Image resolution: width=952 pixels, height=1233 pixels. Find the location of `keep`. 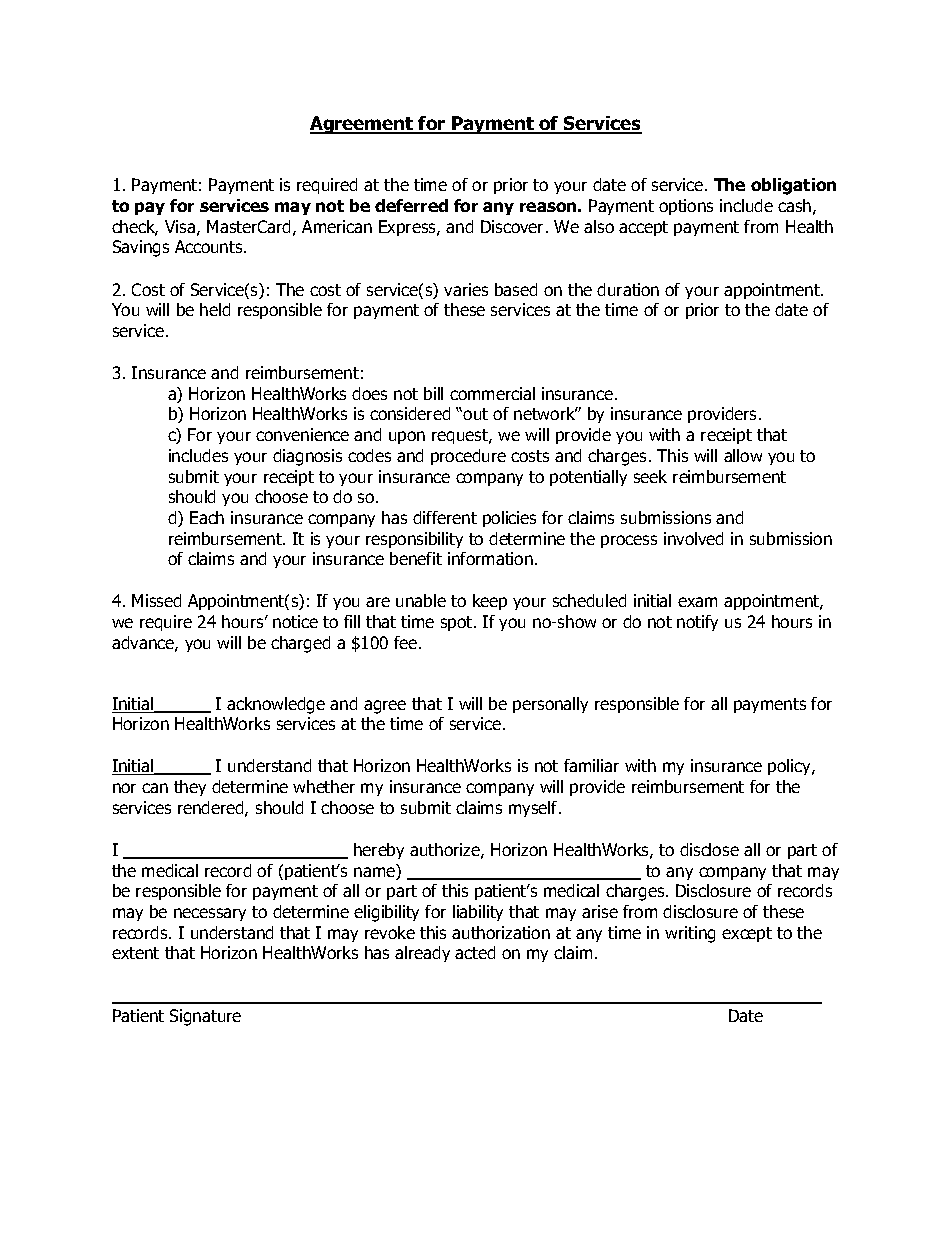

keep is located at coordinates (490, 602).
